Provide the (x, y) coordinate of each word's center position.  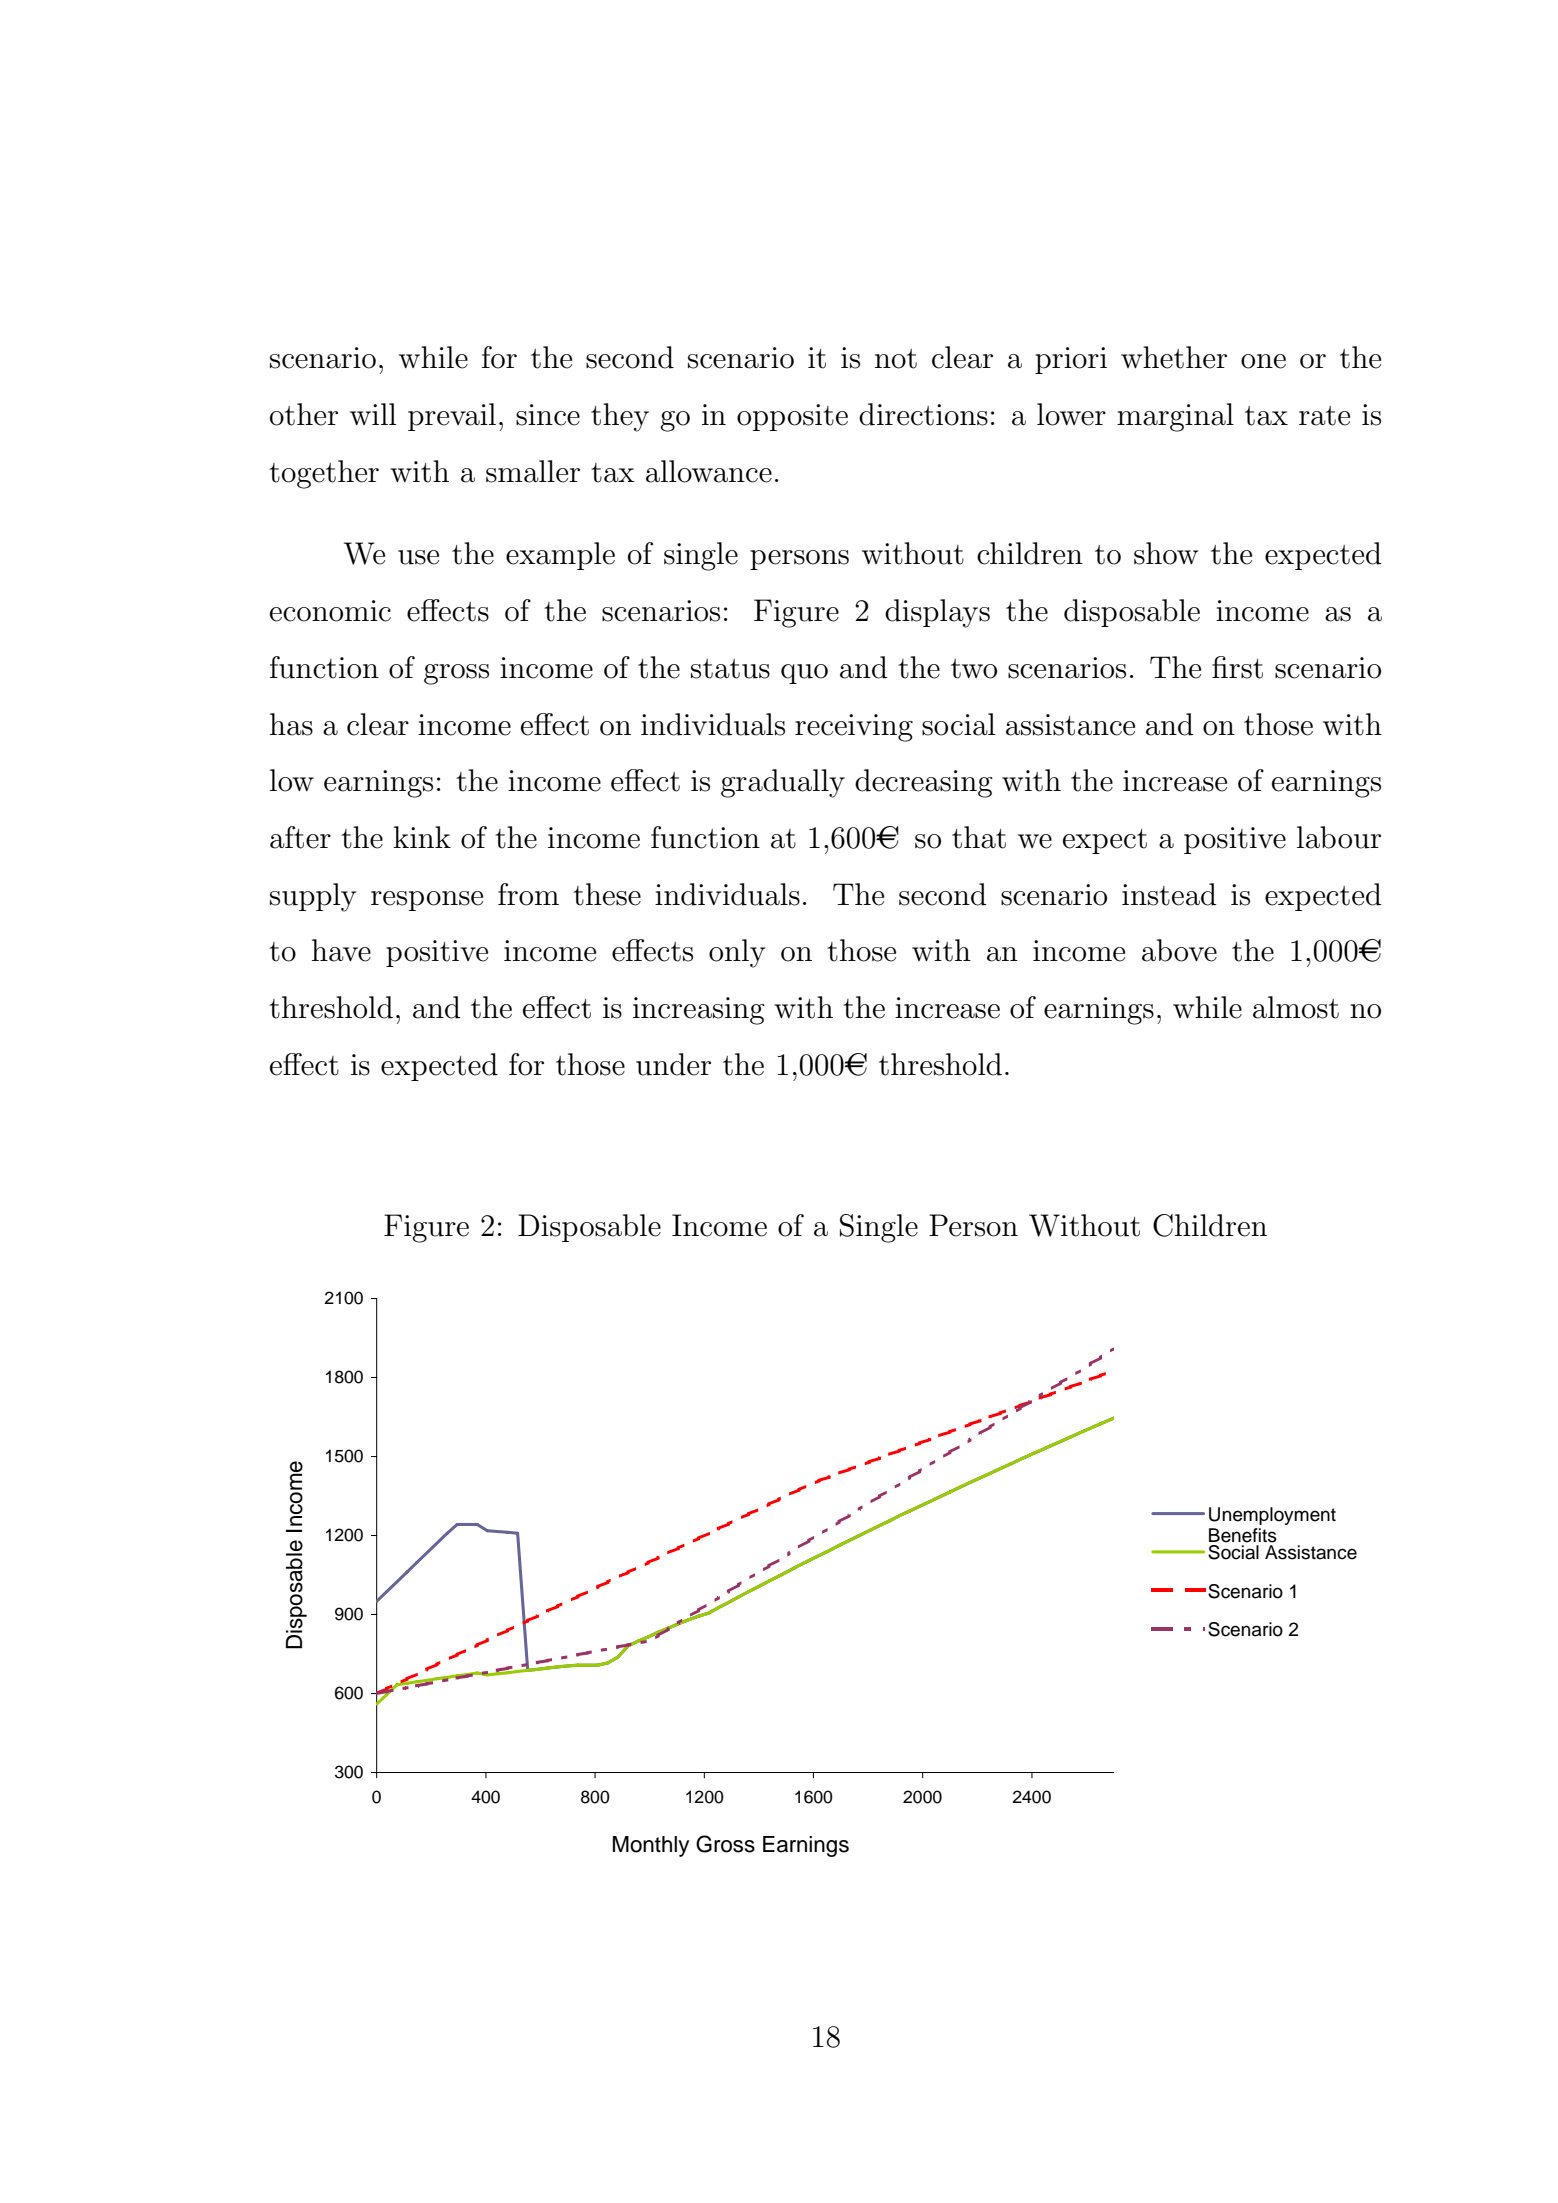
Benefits (1243, 1535)
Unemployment (1272, 1516)
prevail (452, 417)
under (673, 1064)
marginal (1175, 417)
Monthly (651, 1846)
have (341, 950)
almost (1296, 1007)
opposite (792, 417)
